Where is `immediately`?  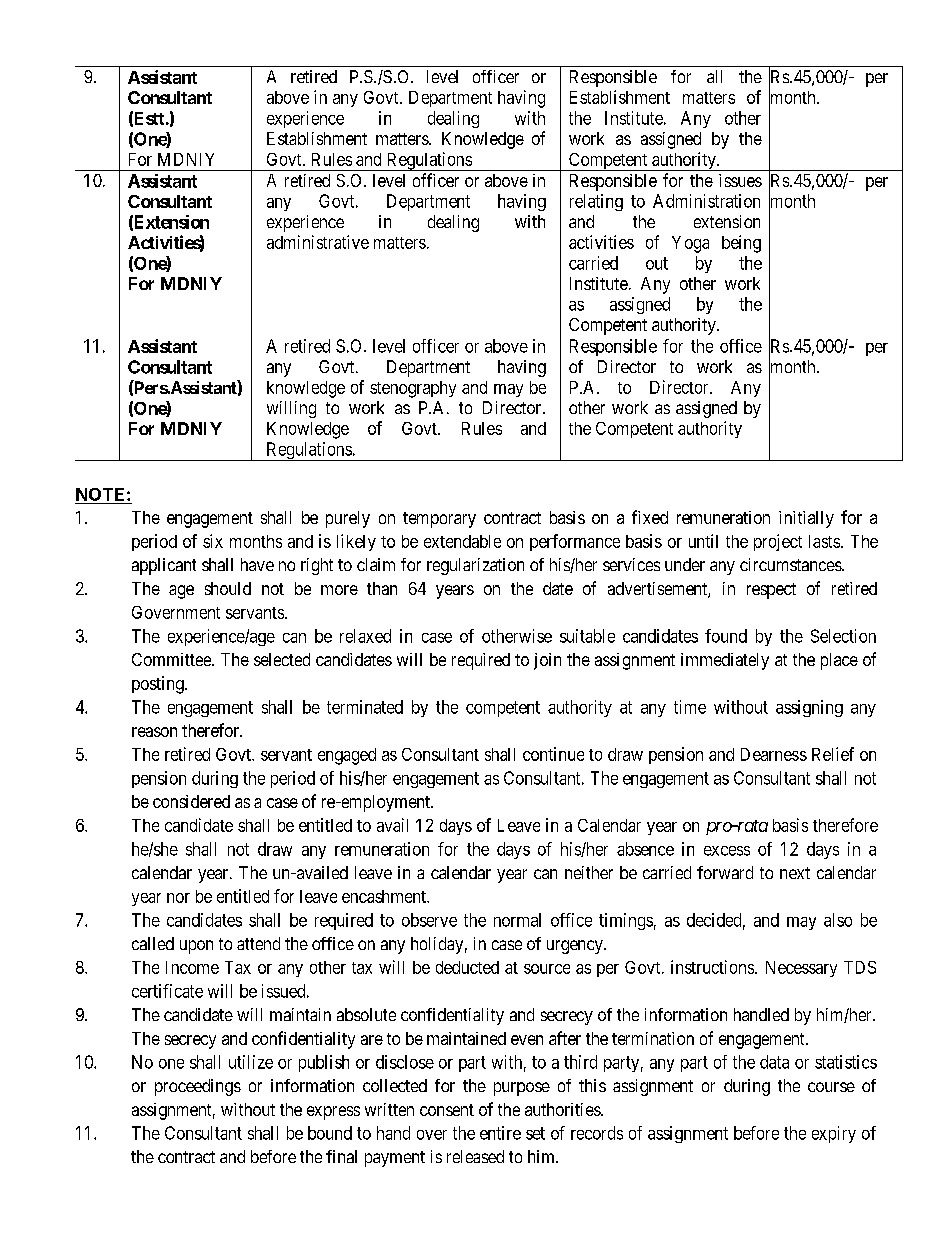 immediately is located at coordinates (725, 661).
